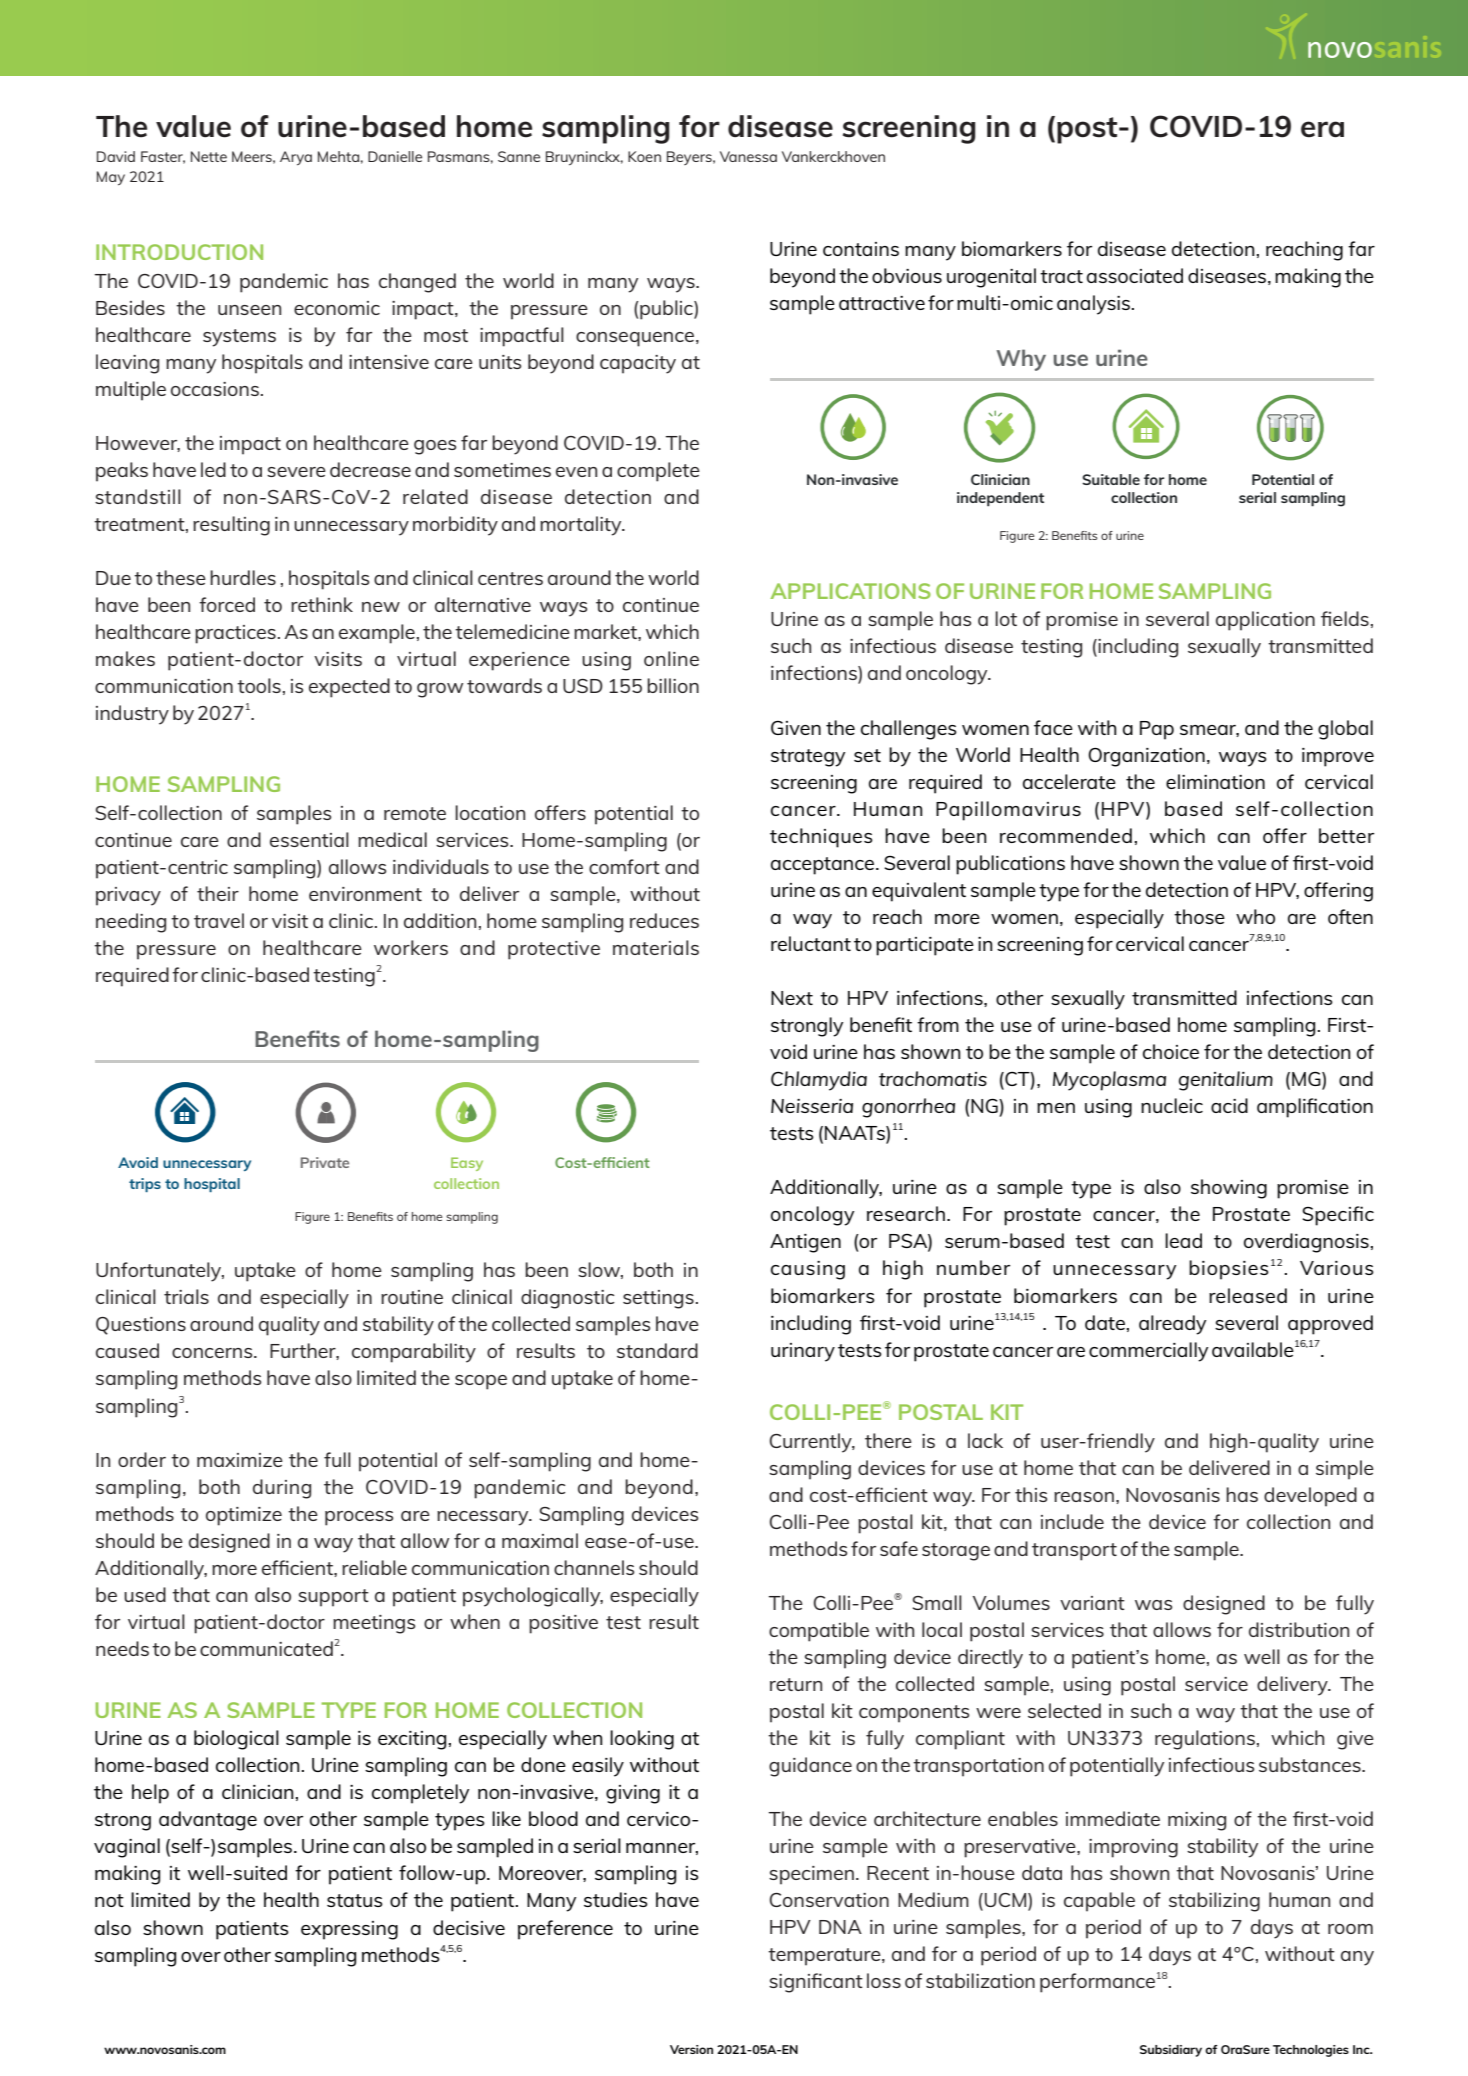  I want to click on Arya, so click(296, 158).
